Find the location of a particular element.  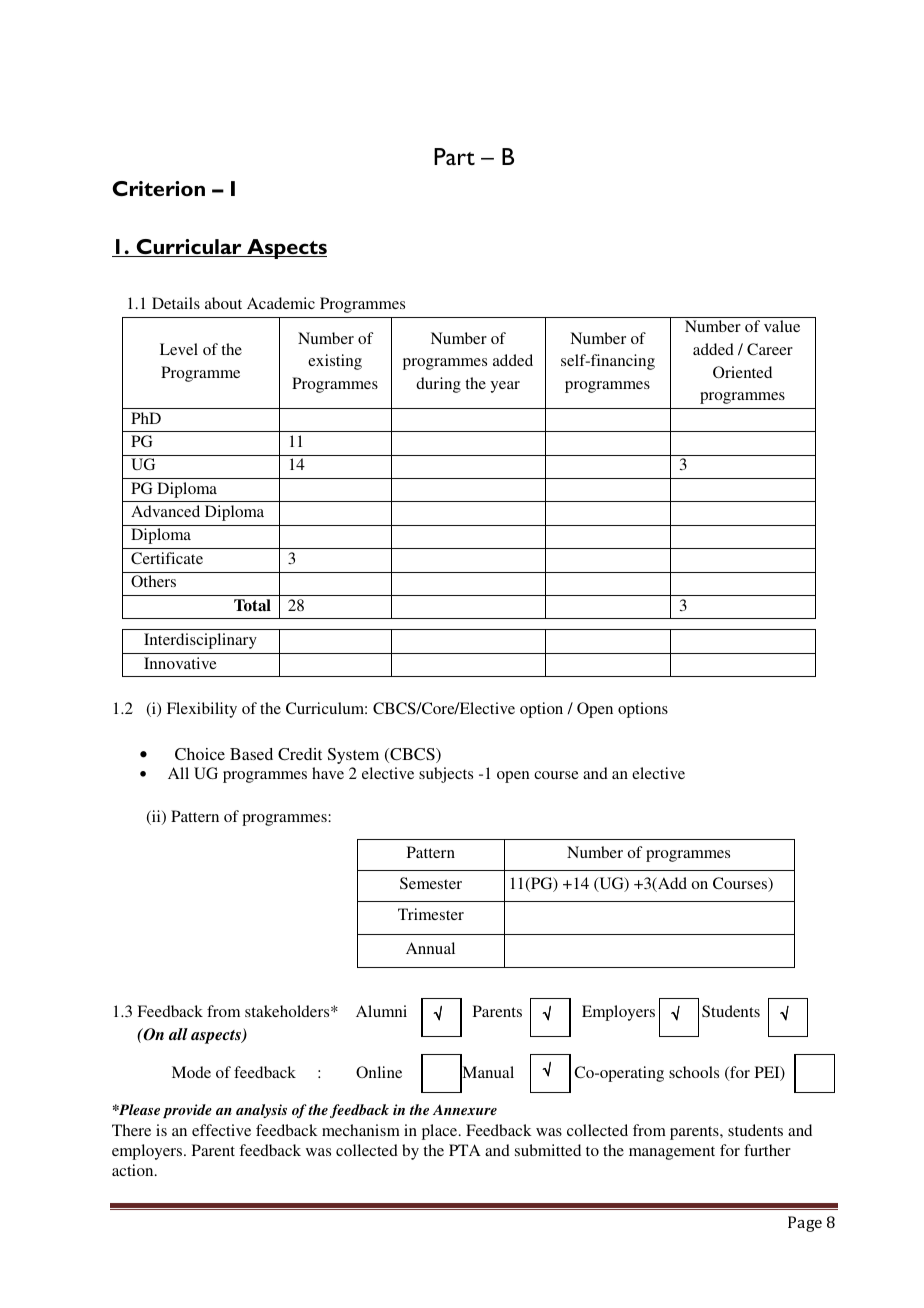

Choice is located at coordinates (200, 754).
